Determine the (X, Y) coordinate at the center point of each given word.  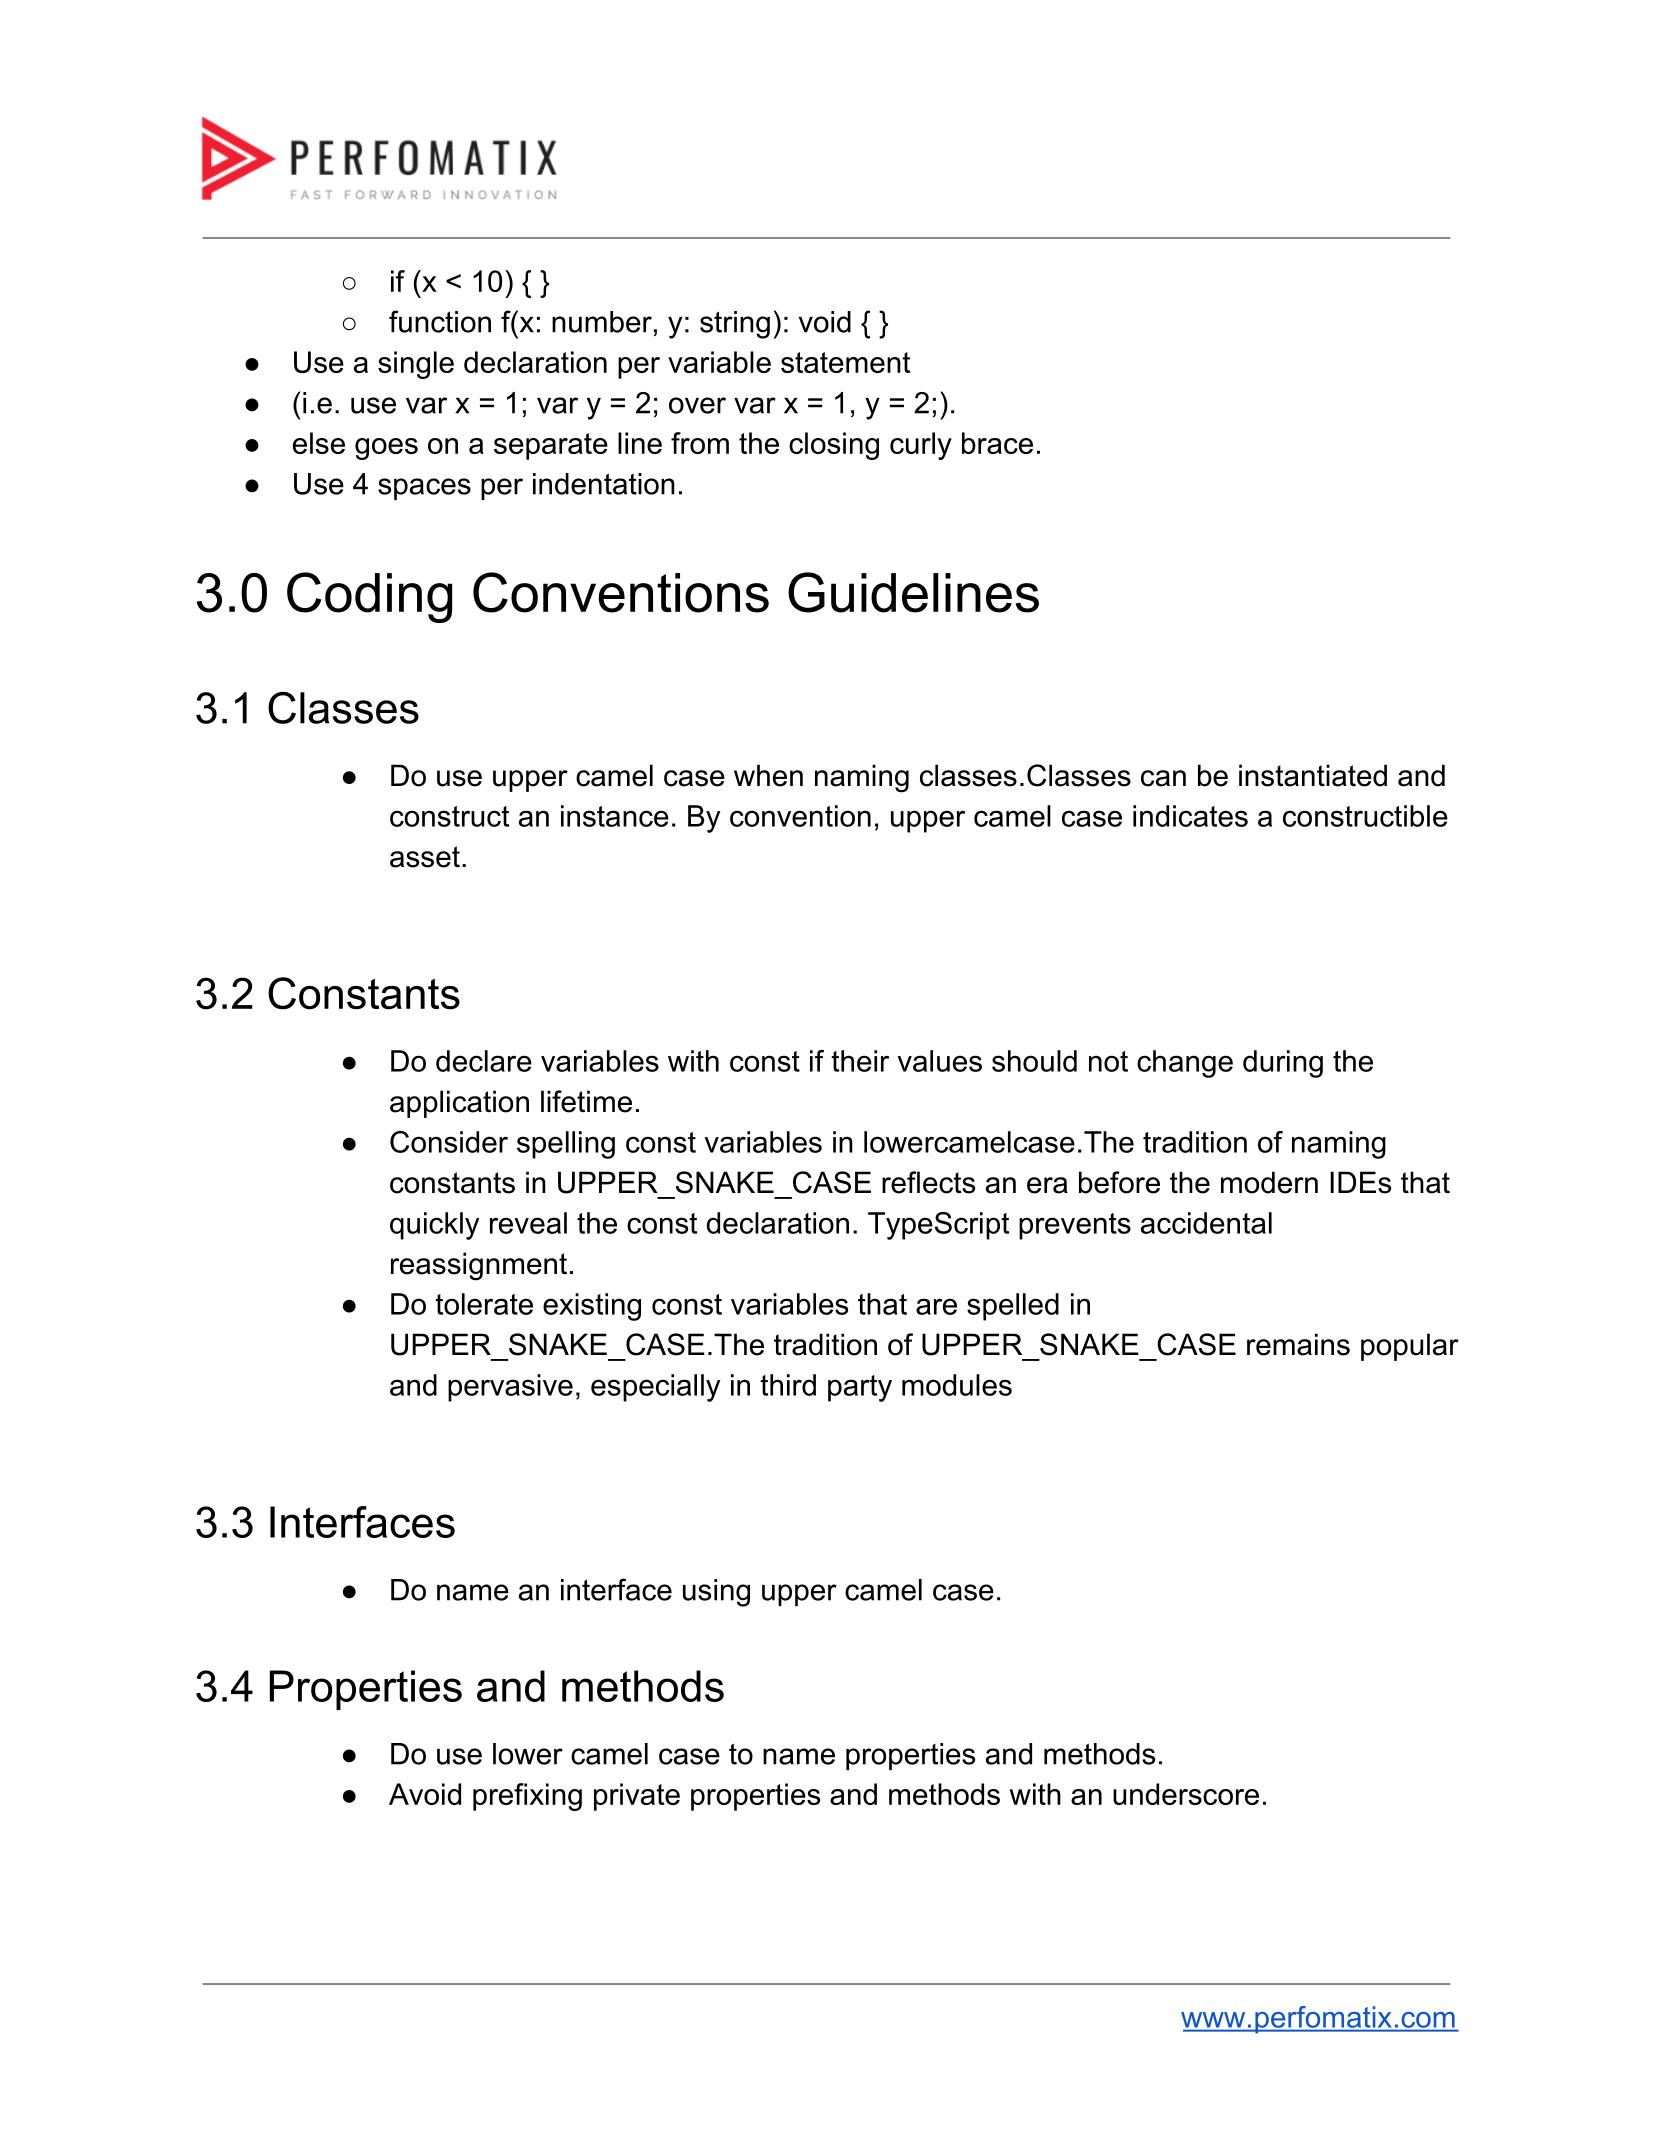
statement (845, 362)
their (860, 1061)
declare (484, 1061)
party (860, 1388)
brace (997, 443)
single (416, 365)
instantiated (1313, 775)
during (1283, 1064)
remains (1298, 1344)
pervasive (510, 1388)
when (768, 775)
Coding (369, 597)
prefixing (527, 1797)
